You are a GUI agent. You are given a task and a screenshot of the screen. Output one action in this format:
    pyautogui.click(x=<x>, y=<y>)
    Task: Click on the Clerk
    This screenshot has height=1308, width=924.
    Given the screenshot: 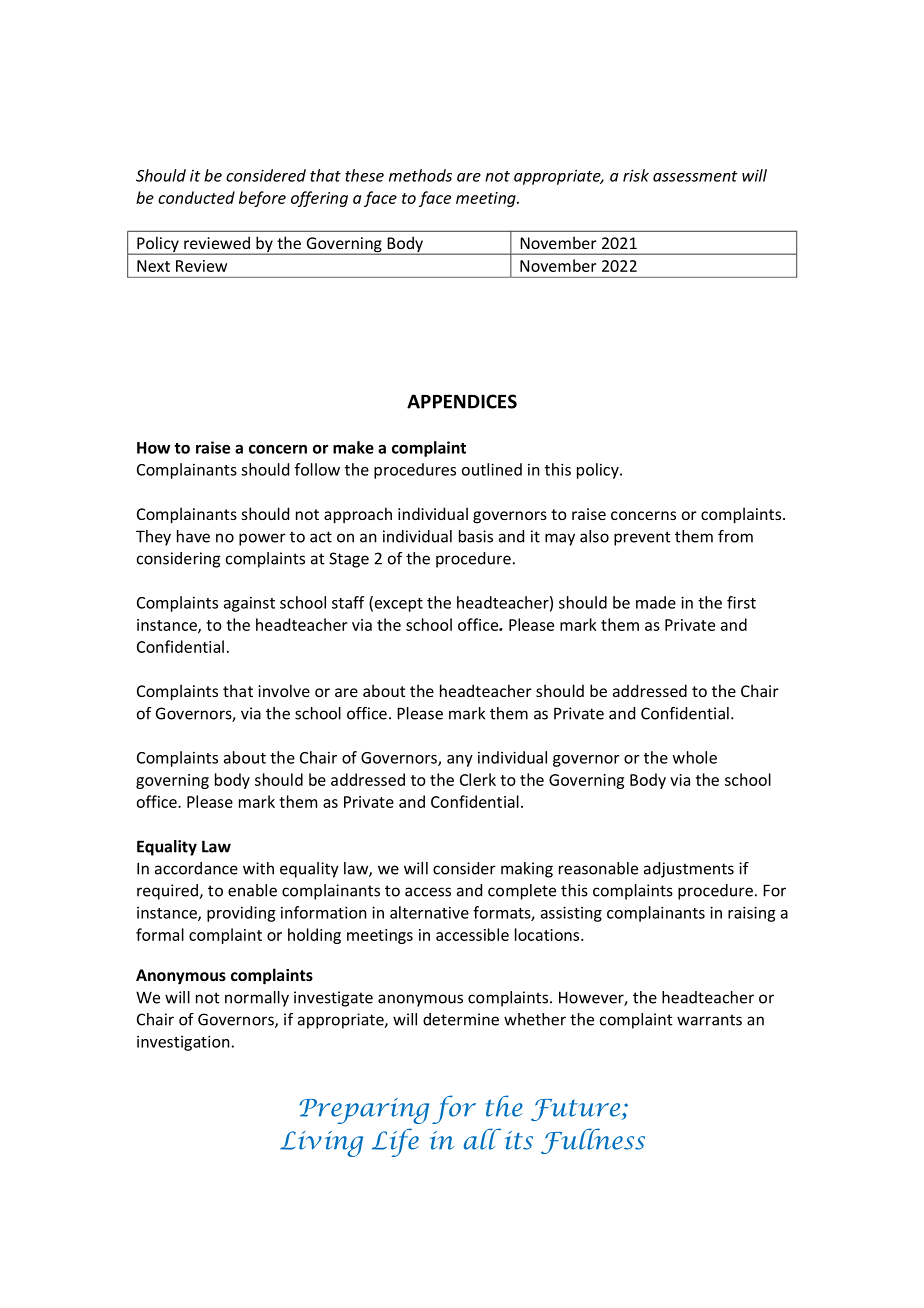 What is the action you would take?
    pyautogui.click(x=478, y=779)
